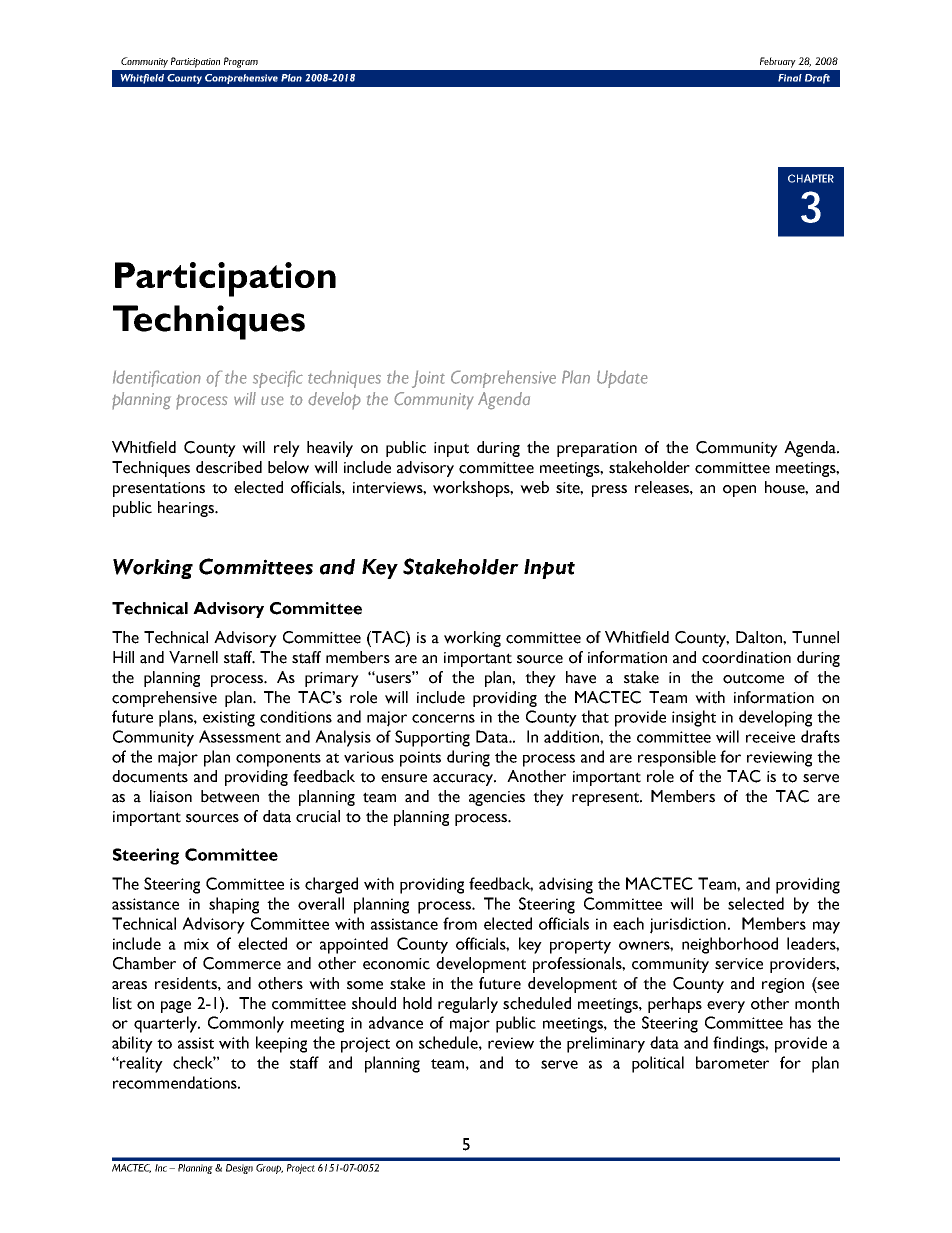 This screenshot has width=952, height=1233. Describe the element at coordinates (234, 905) in the screenshot. I see `shaping` at that location.
